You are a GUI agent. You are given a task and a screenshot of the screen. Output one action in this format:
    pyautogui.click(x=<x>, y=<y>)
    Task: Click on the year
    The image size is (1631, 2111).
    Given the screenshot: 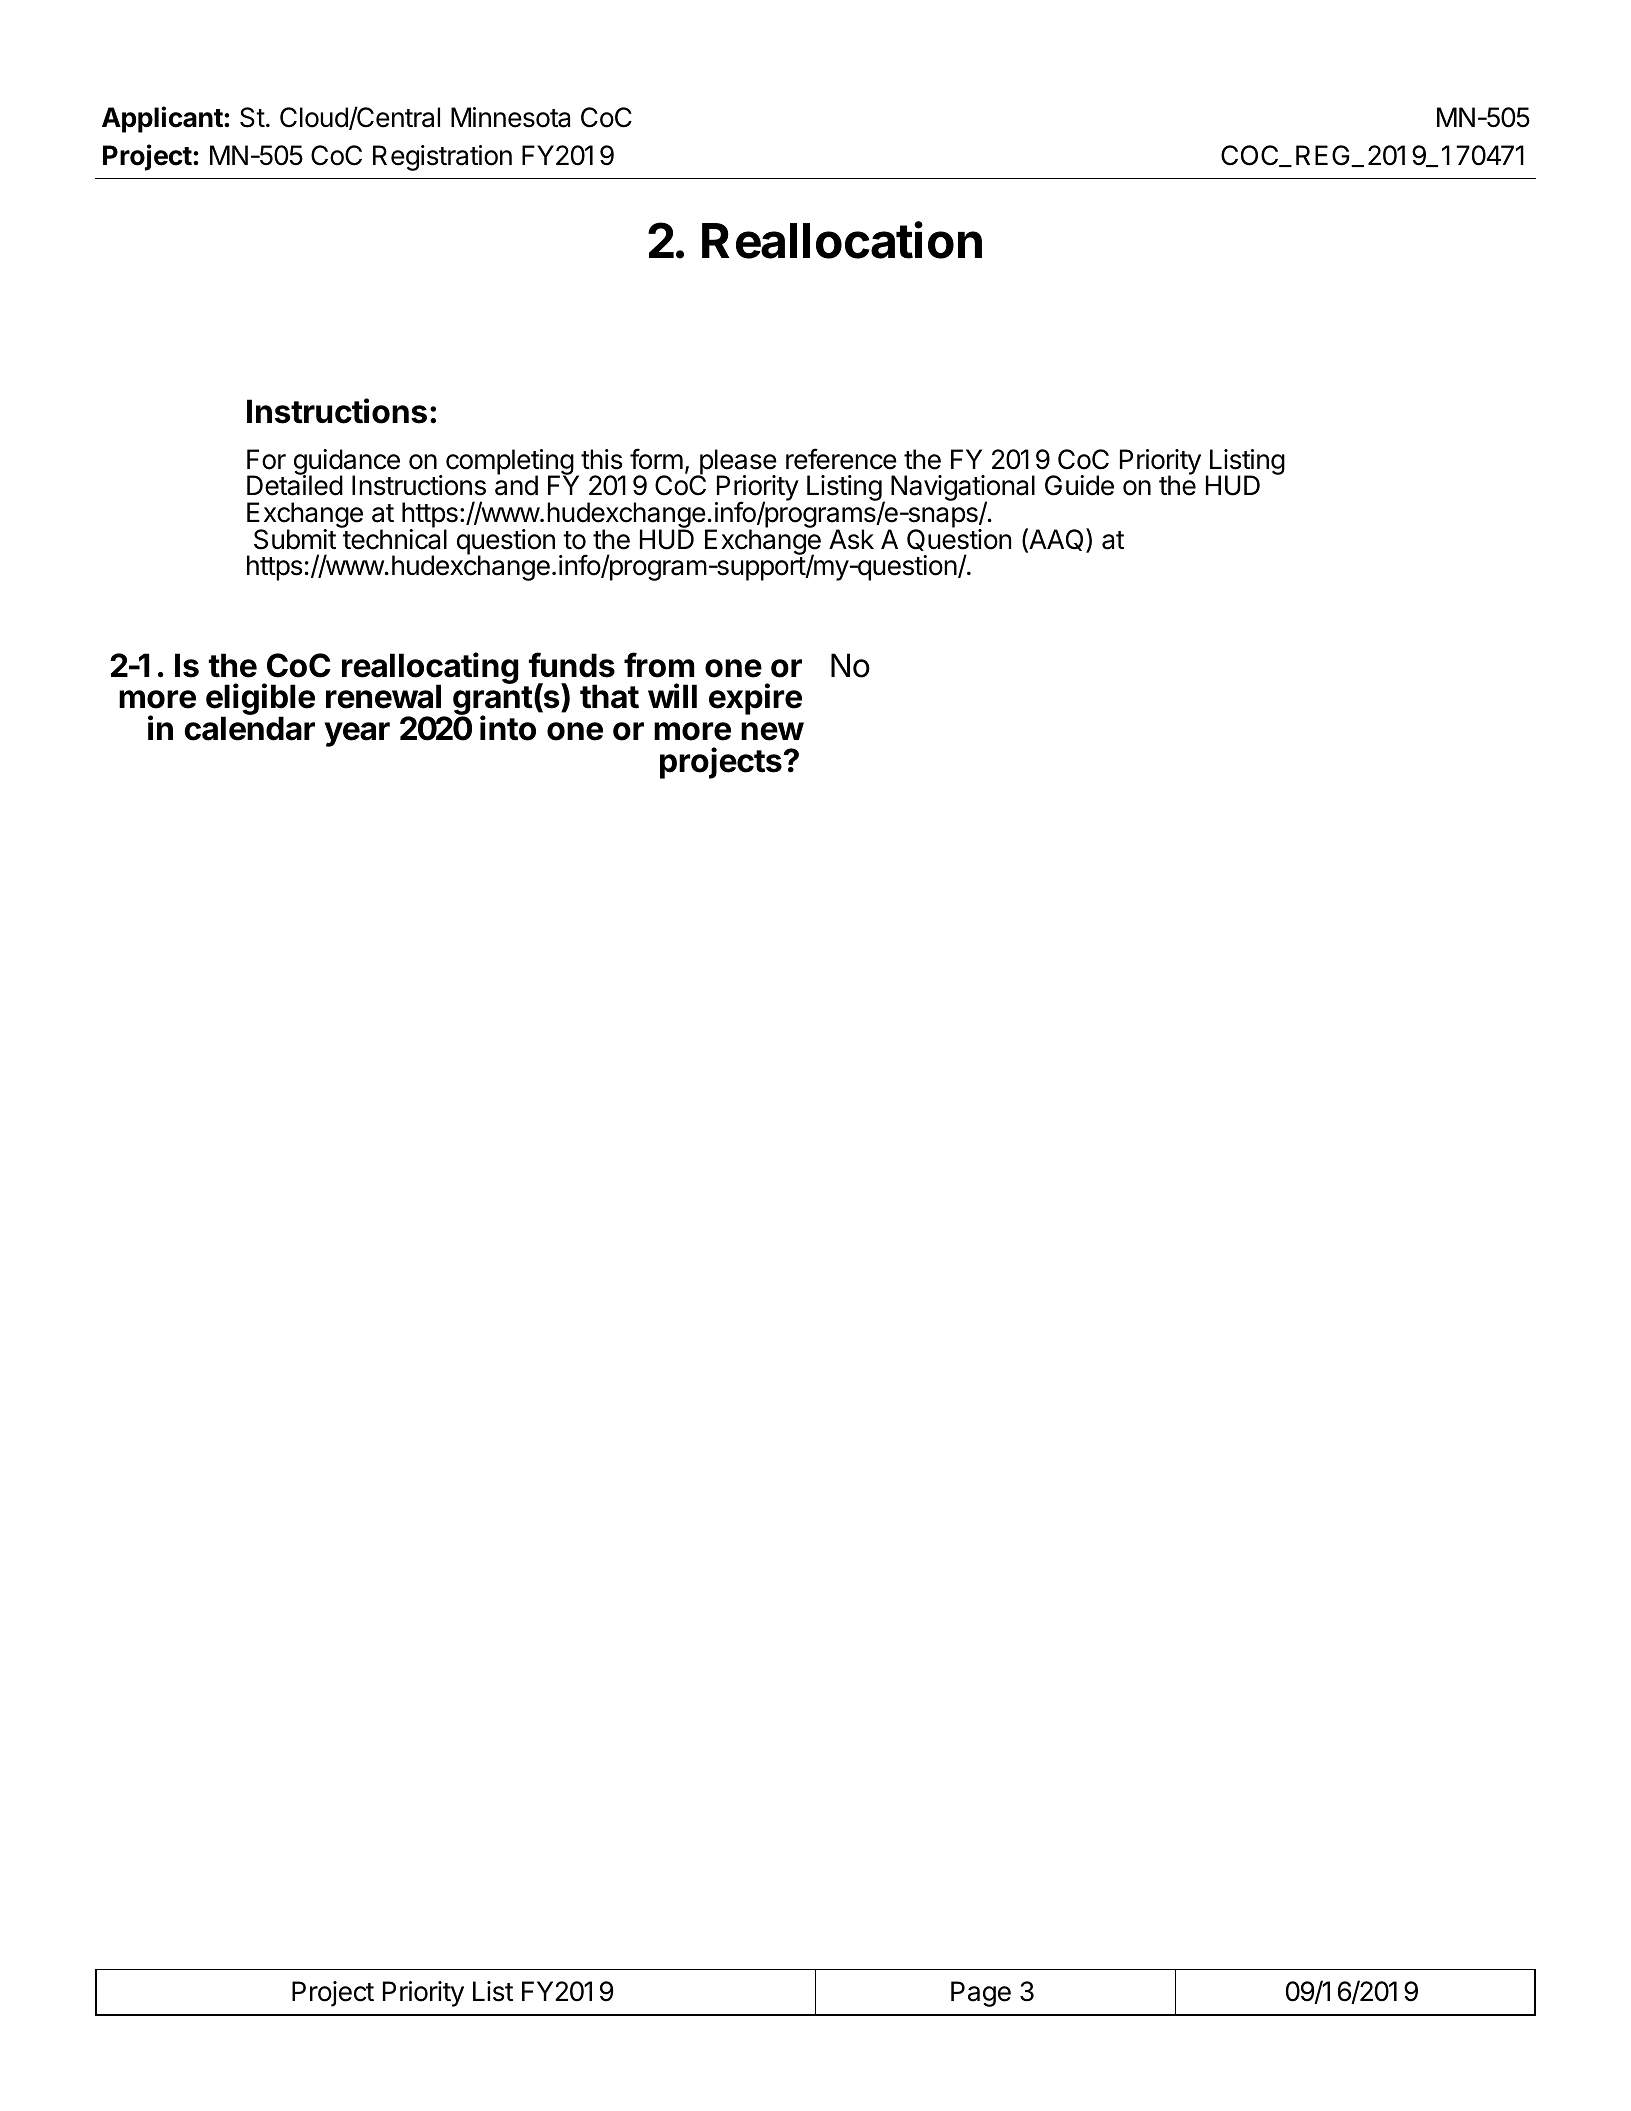 What is the action you would take?
    pyautogui.click(x=357, y=734)
